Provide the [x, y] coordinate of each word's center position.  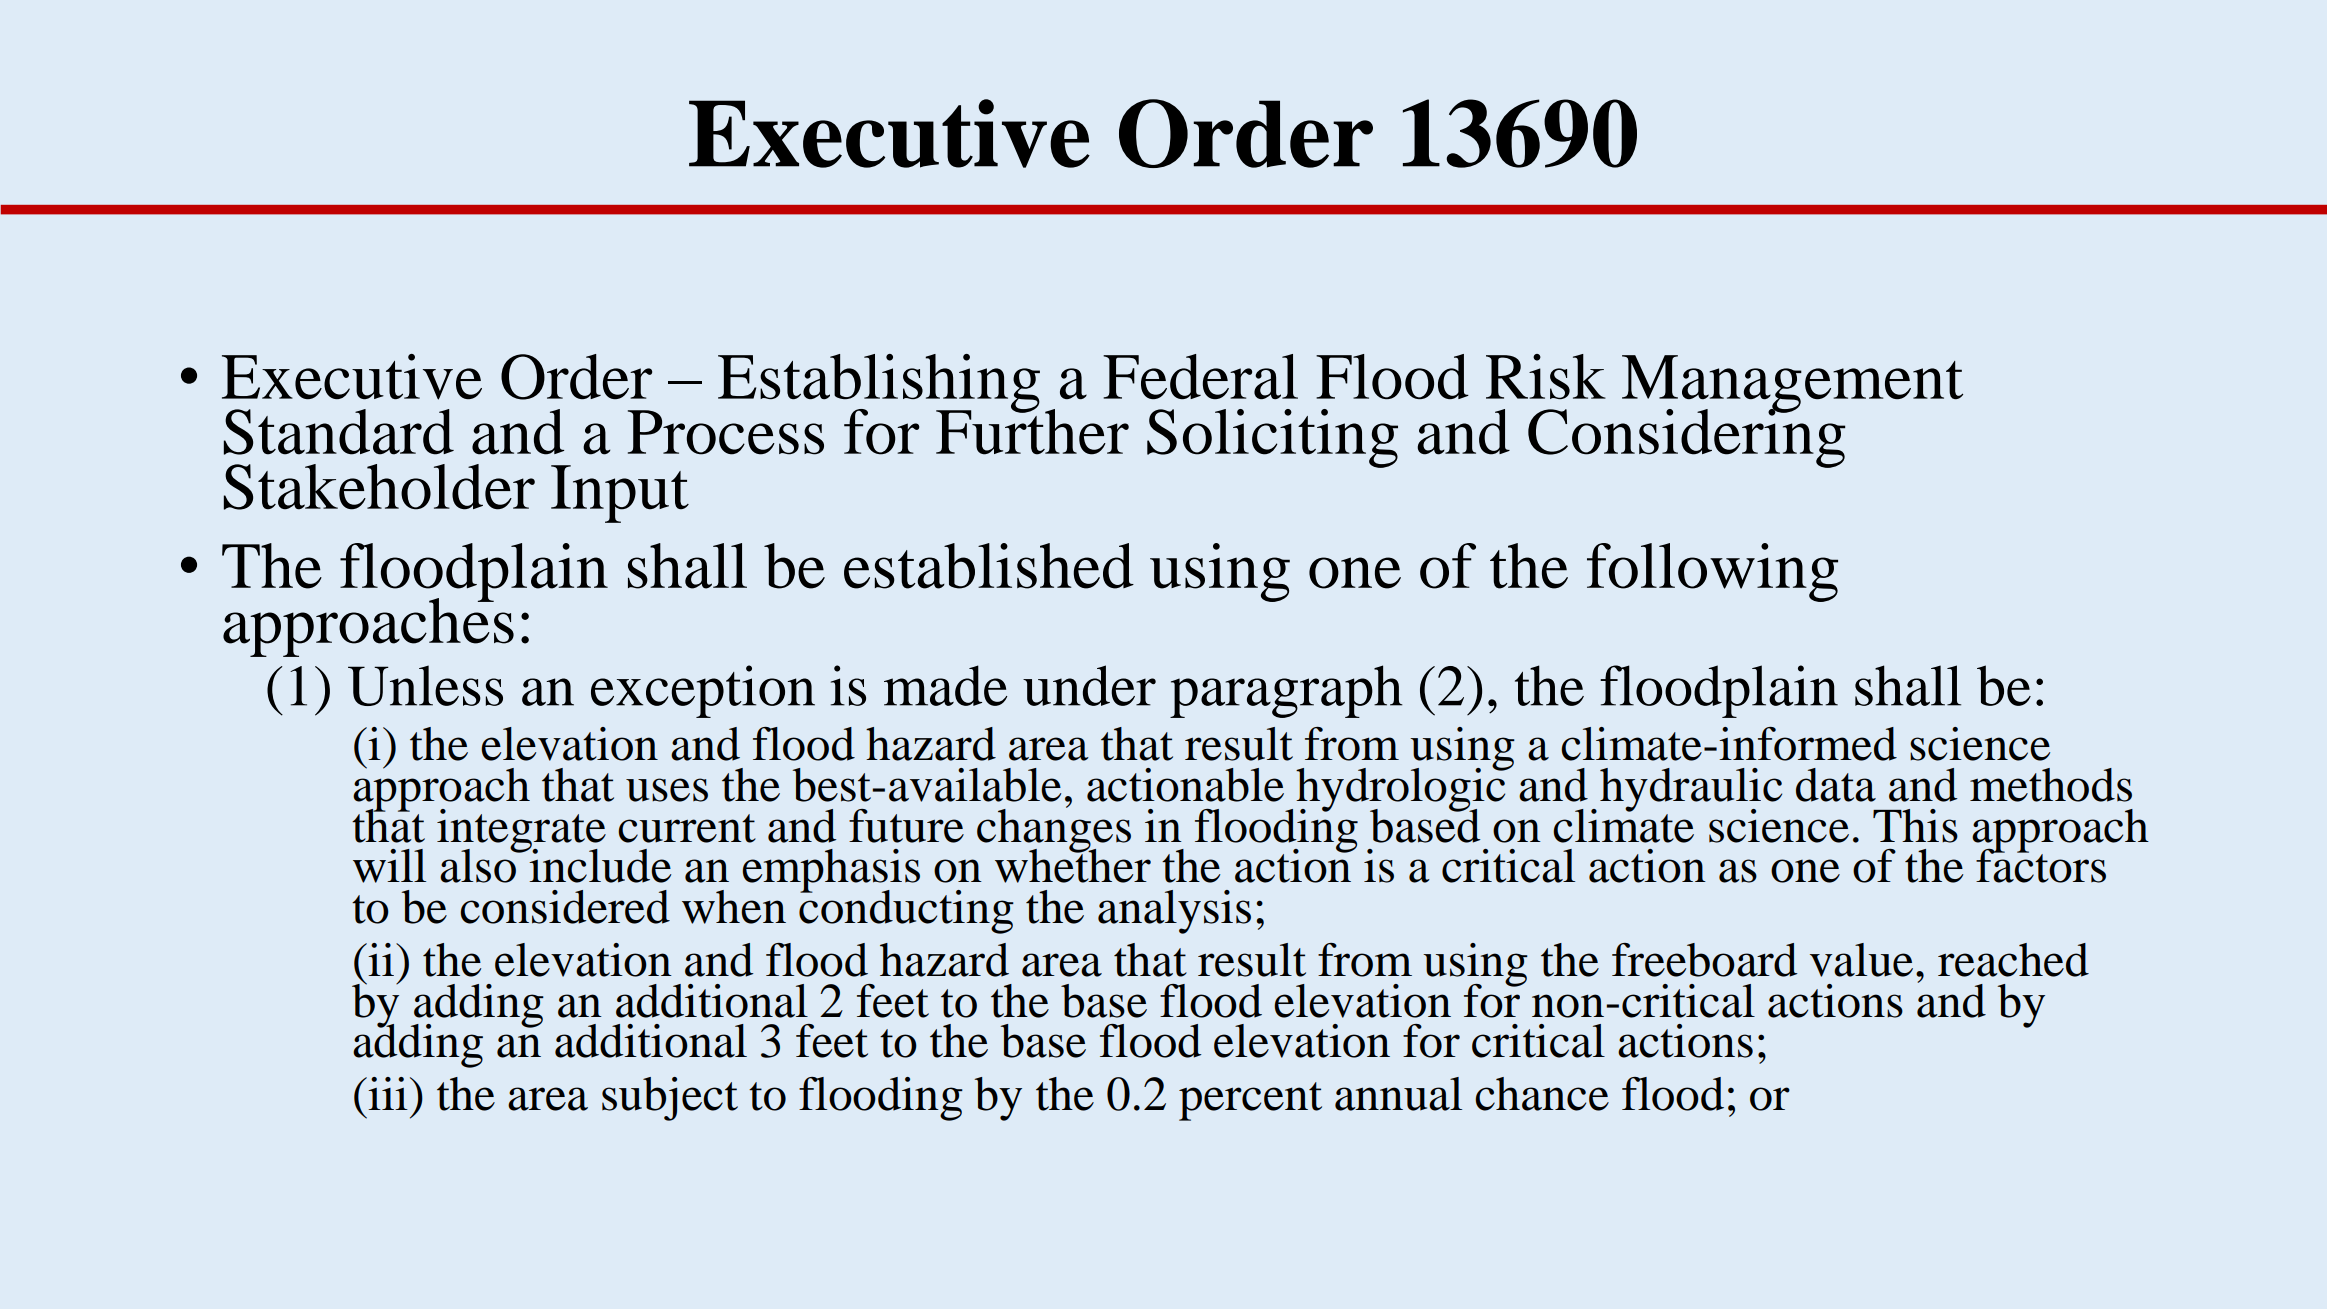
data [1836, 785]
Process [726, 432]
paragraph [1286, 691]
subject [670, 1099]
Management [1792, 385]
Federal [1200, 377]
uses [667, 790]
